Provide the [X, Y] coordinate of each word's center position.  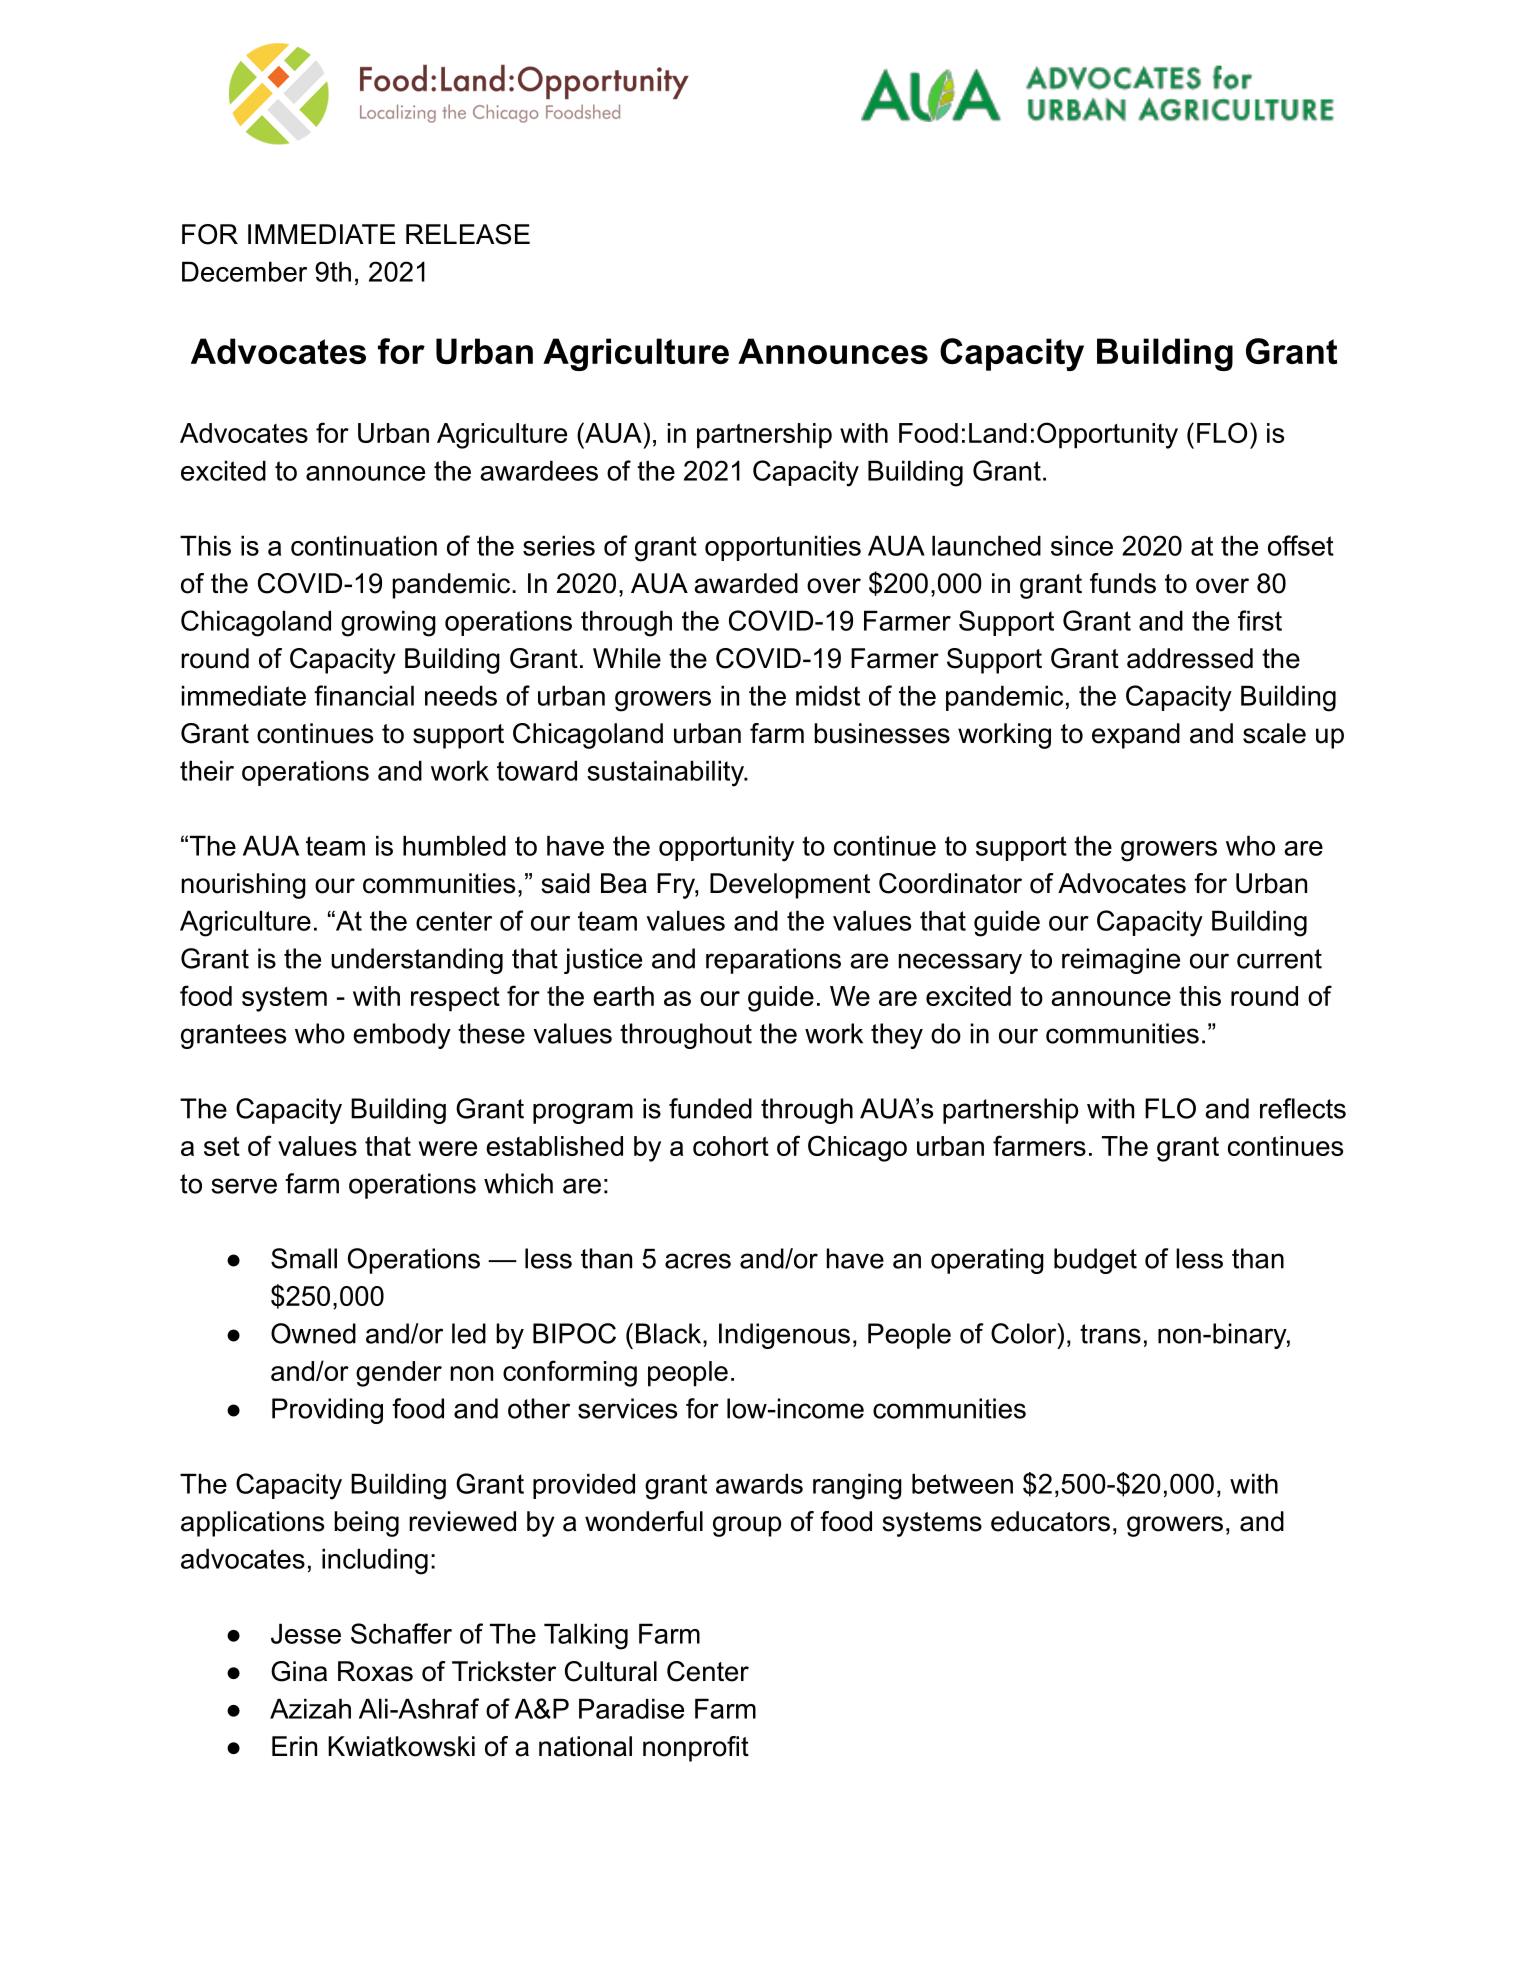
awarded [746, 583]
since [1082, 545]
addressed [1190, 658]
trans [1110, 1334]
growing [388, 623]
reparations [773, 961]
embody [402, 1036]
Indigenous [784, 1336]
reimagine [1121, 961]
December [244, 271]
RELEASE [468, 234]
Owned [313, 1333]
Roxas [375, 1671]
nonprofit [696, 1749]
